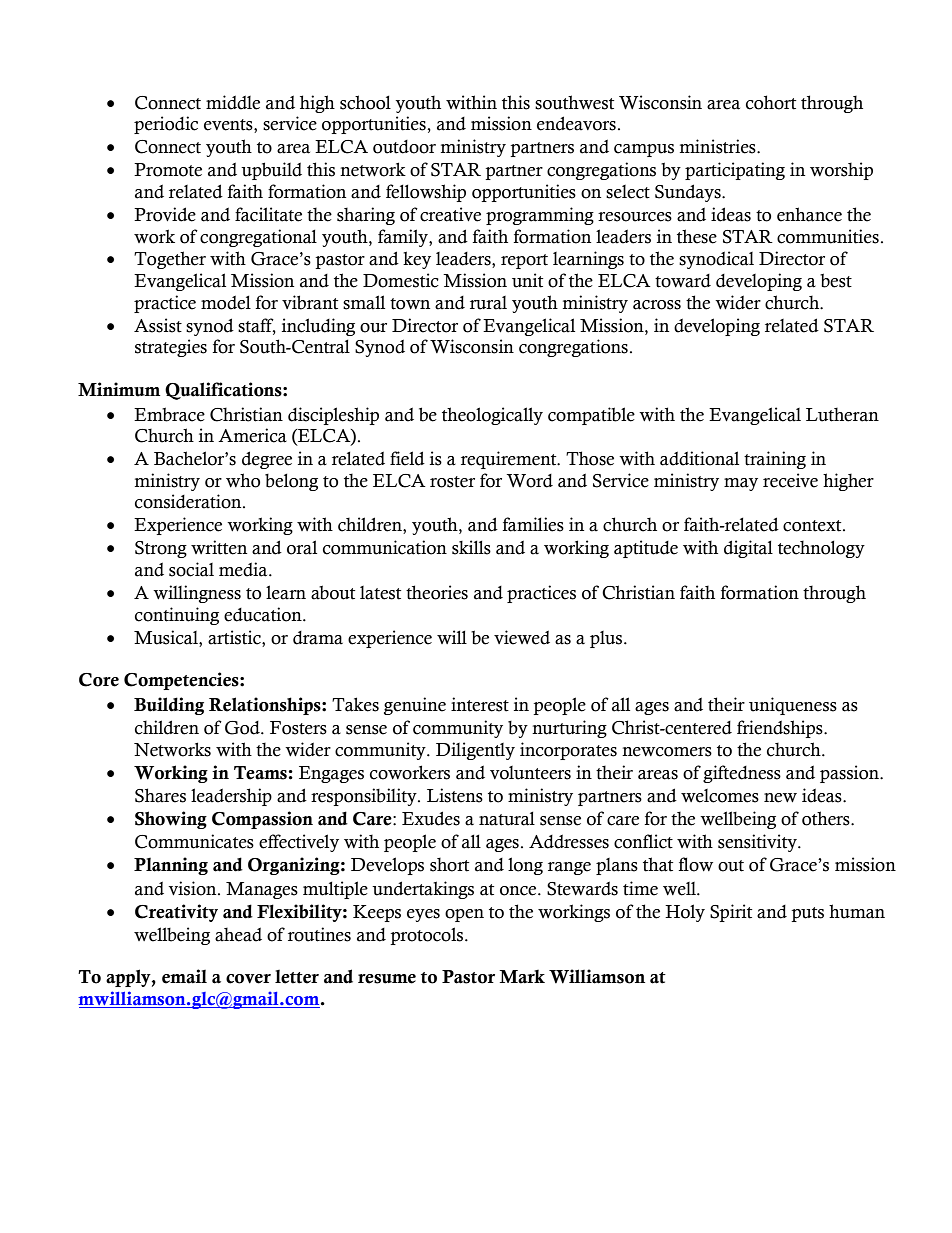 Image resolution: width=952 pixels, height=1233 pixels. I want to click on Embrace, so click(169, 414).
